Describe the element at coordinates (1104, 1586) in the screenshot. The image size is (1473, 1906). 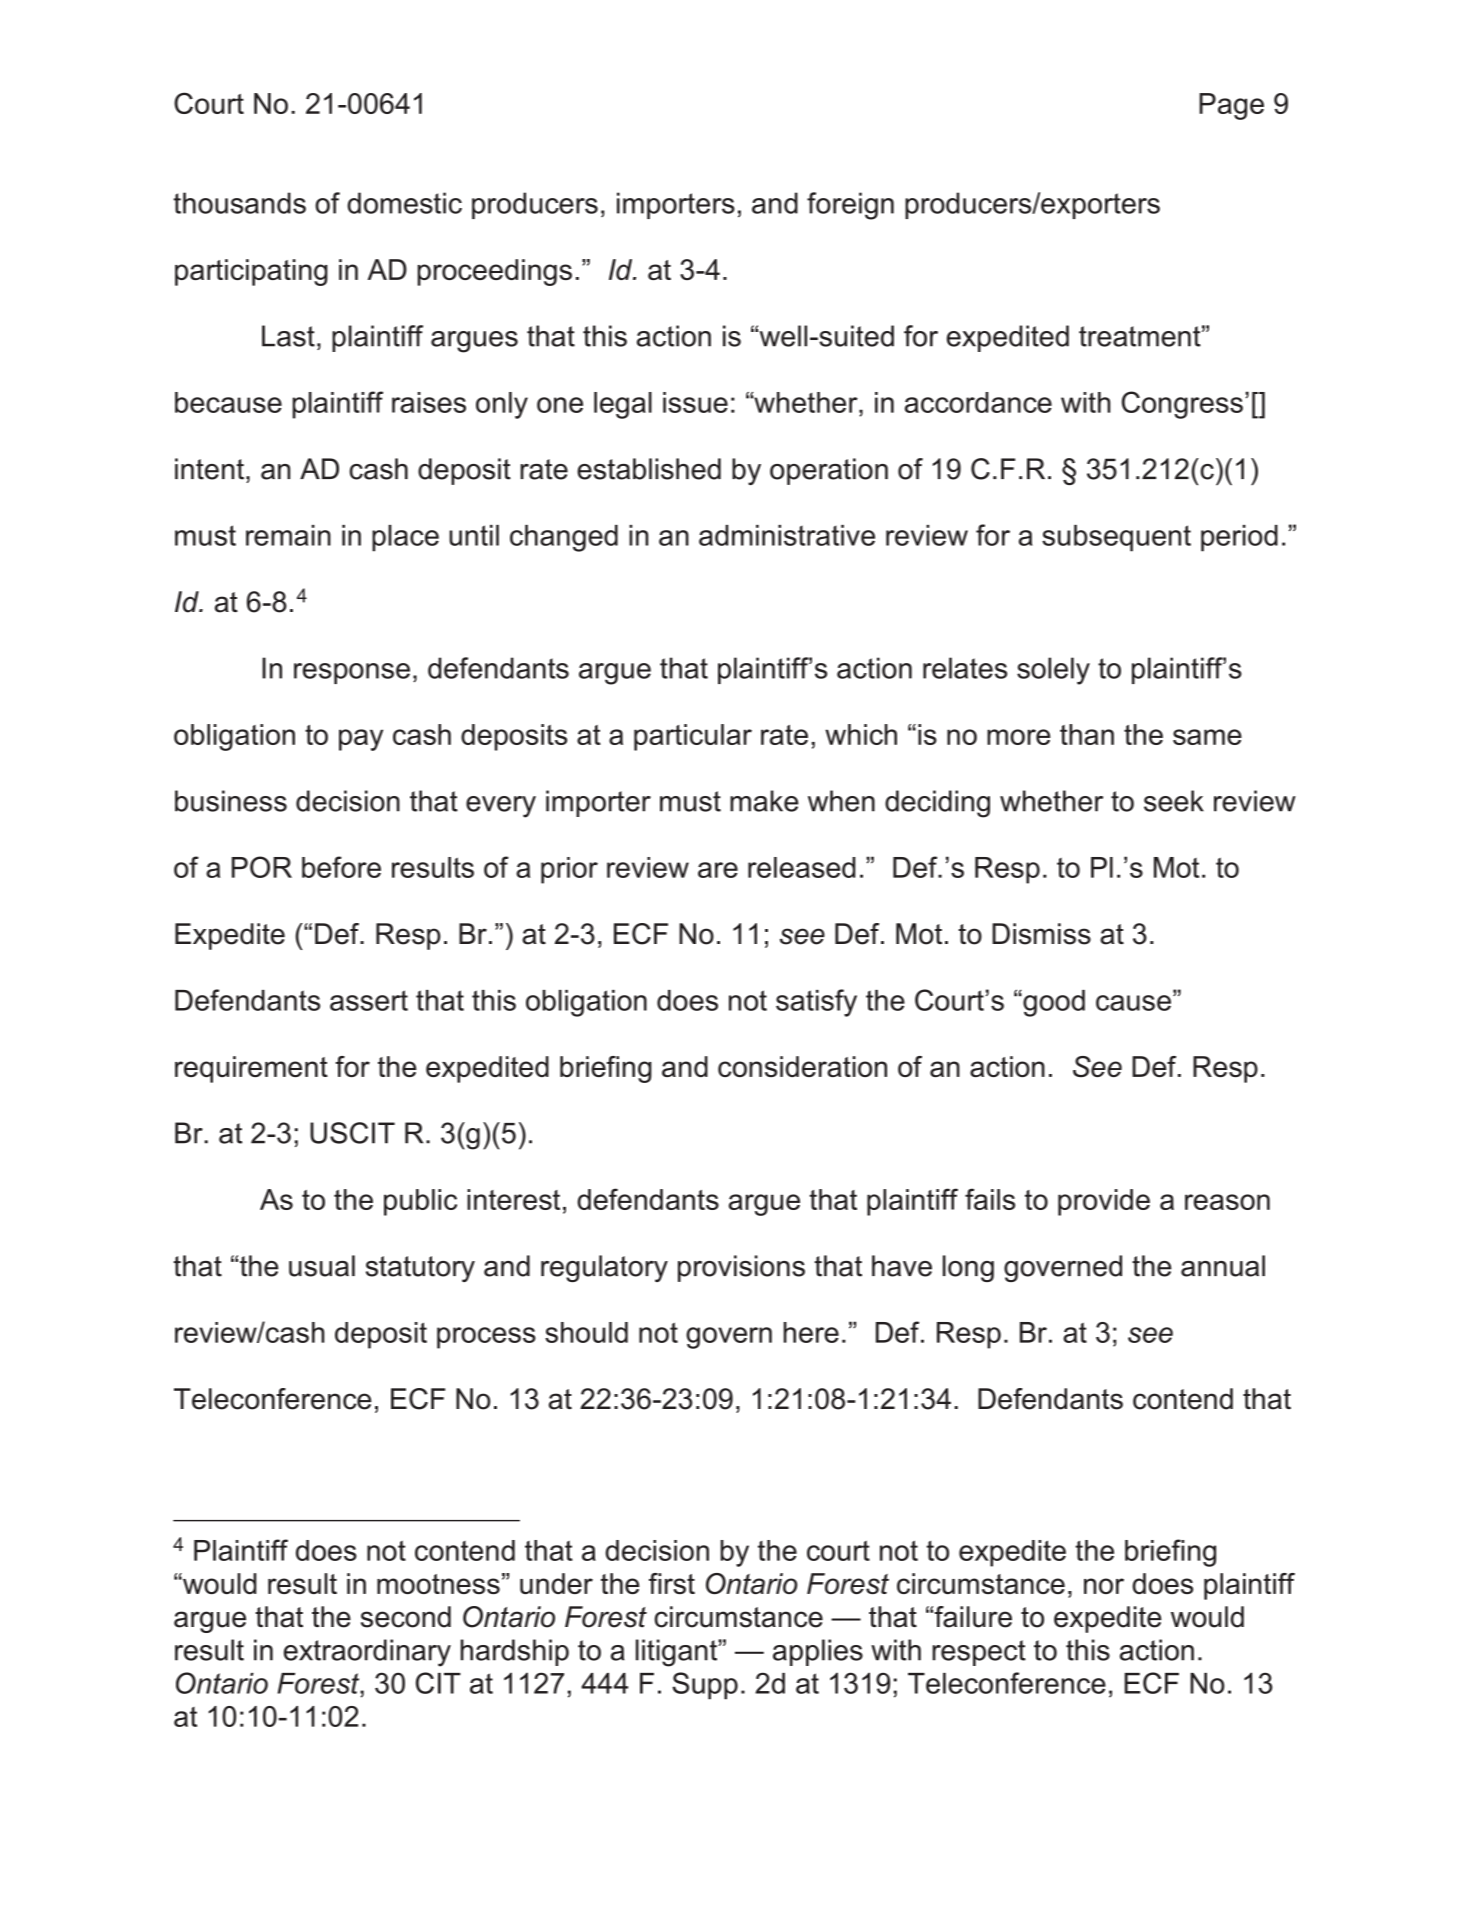
I see `nor` at that location.
